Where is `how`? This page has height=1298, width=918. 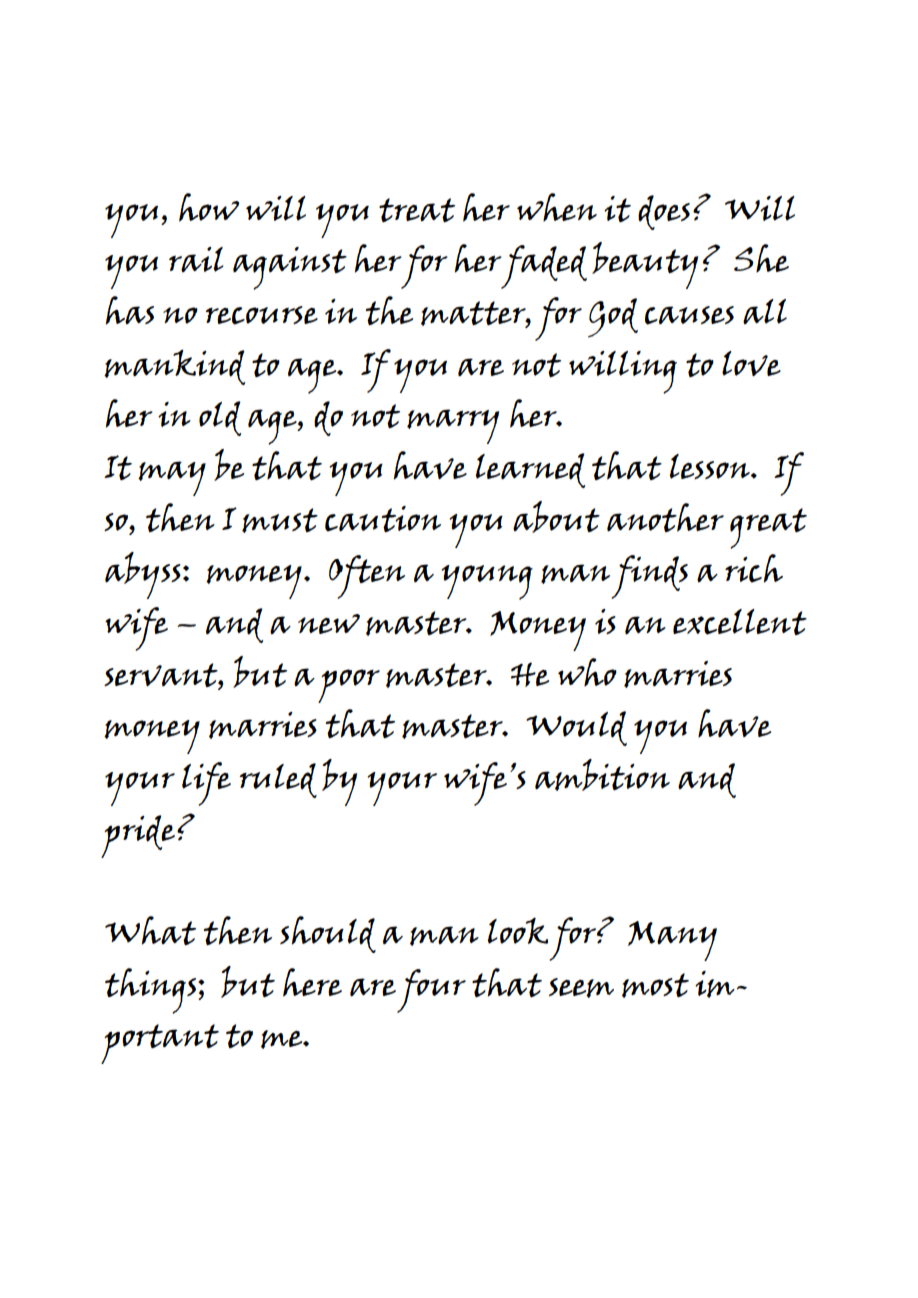 how is located at coordinates (209, 207).
